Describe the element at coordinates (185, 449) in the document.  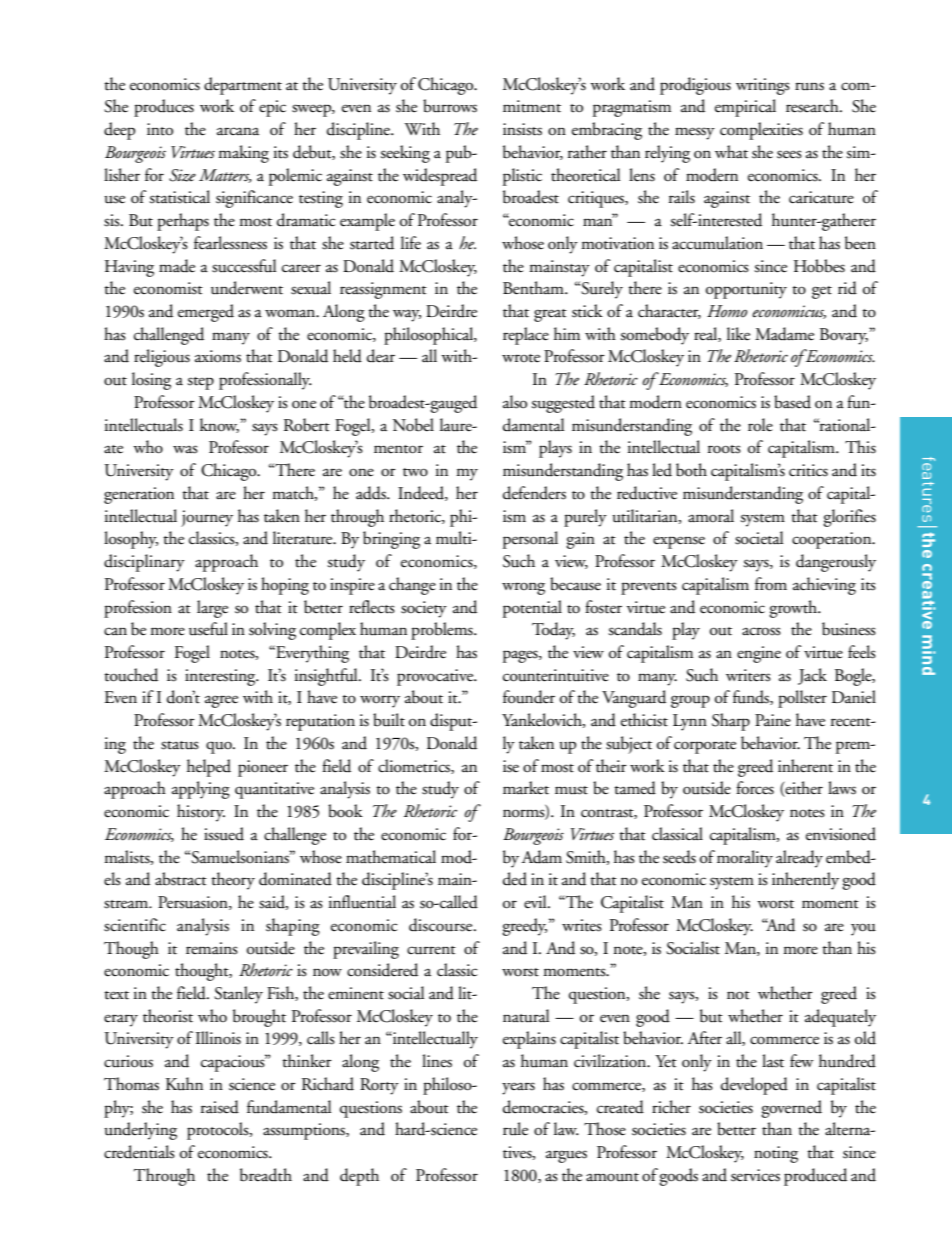
I see `was` at that location.
